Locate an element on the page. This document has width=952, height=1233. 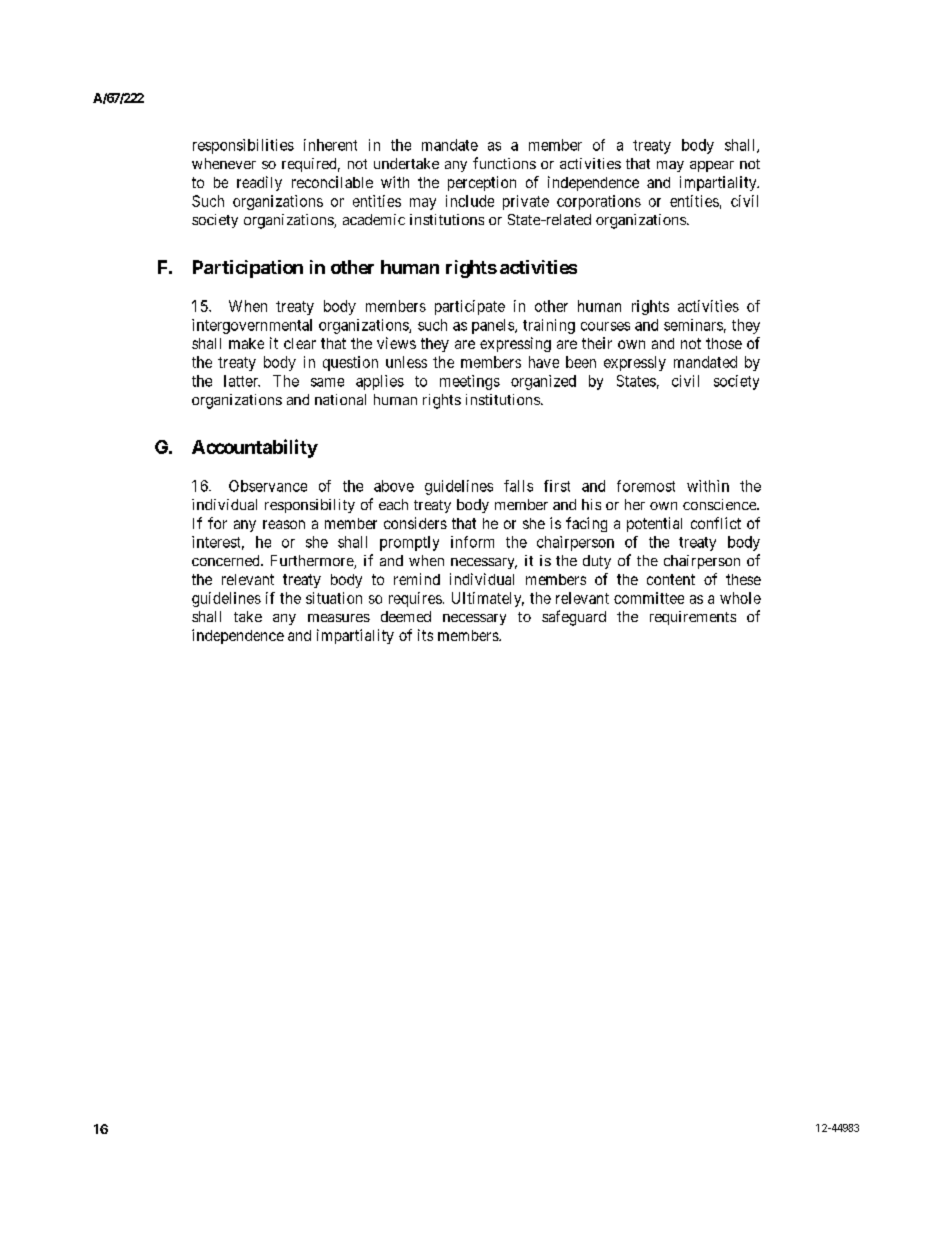
same is located at coordinates (327, 382).
